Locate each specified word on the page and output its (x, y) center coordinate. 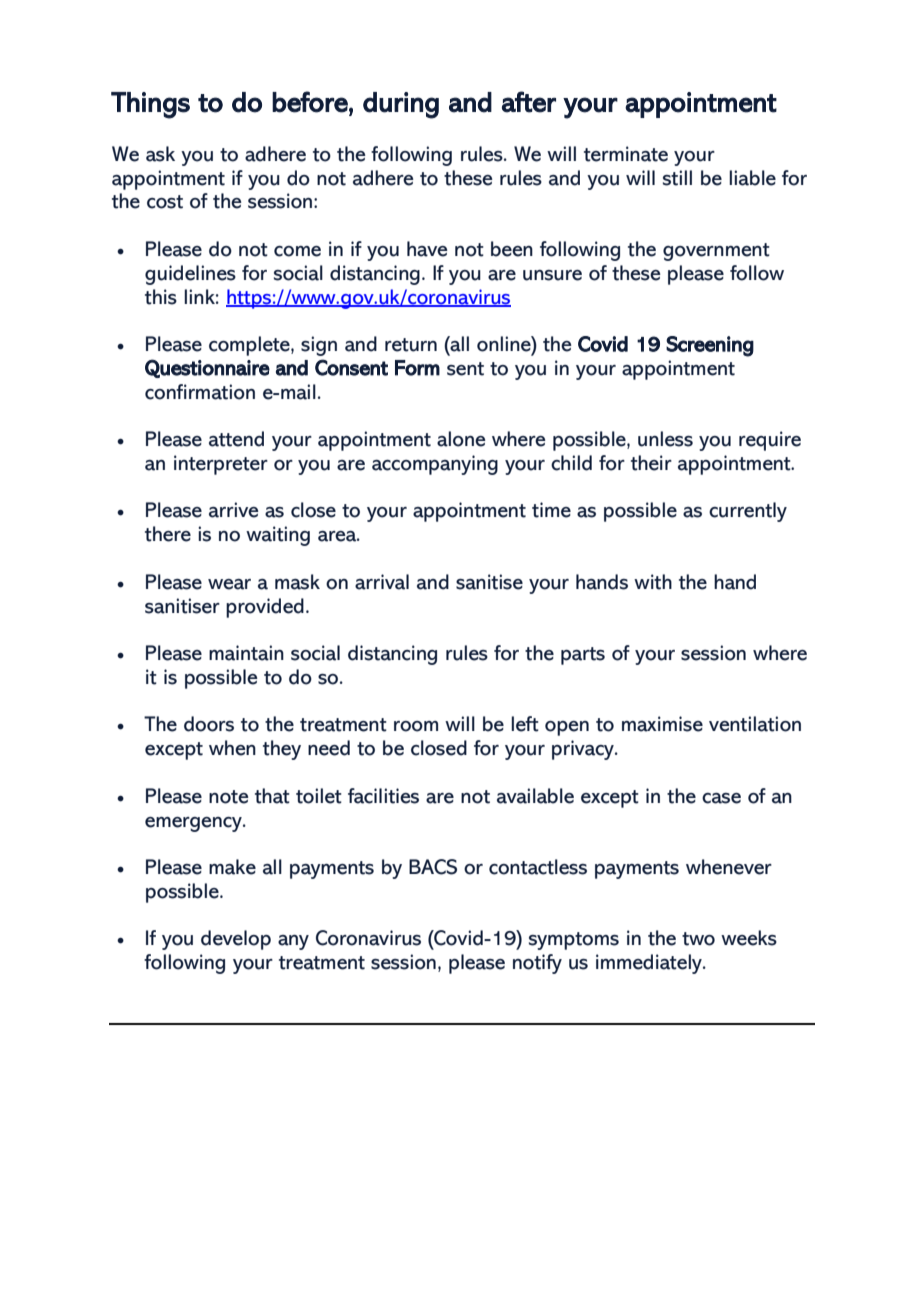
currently (748, 512)
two (698, 939)
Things (150, 105)
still (677, 178)
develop (236, 940)
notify (537, 964)
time (551, 510)
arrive (234, 510)
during (401, 105)
